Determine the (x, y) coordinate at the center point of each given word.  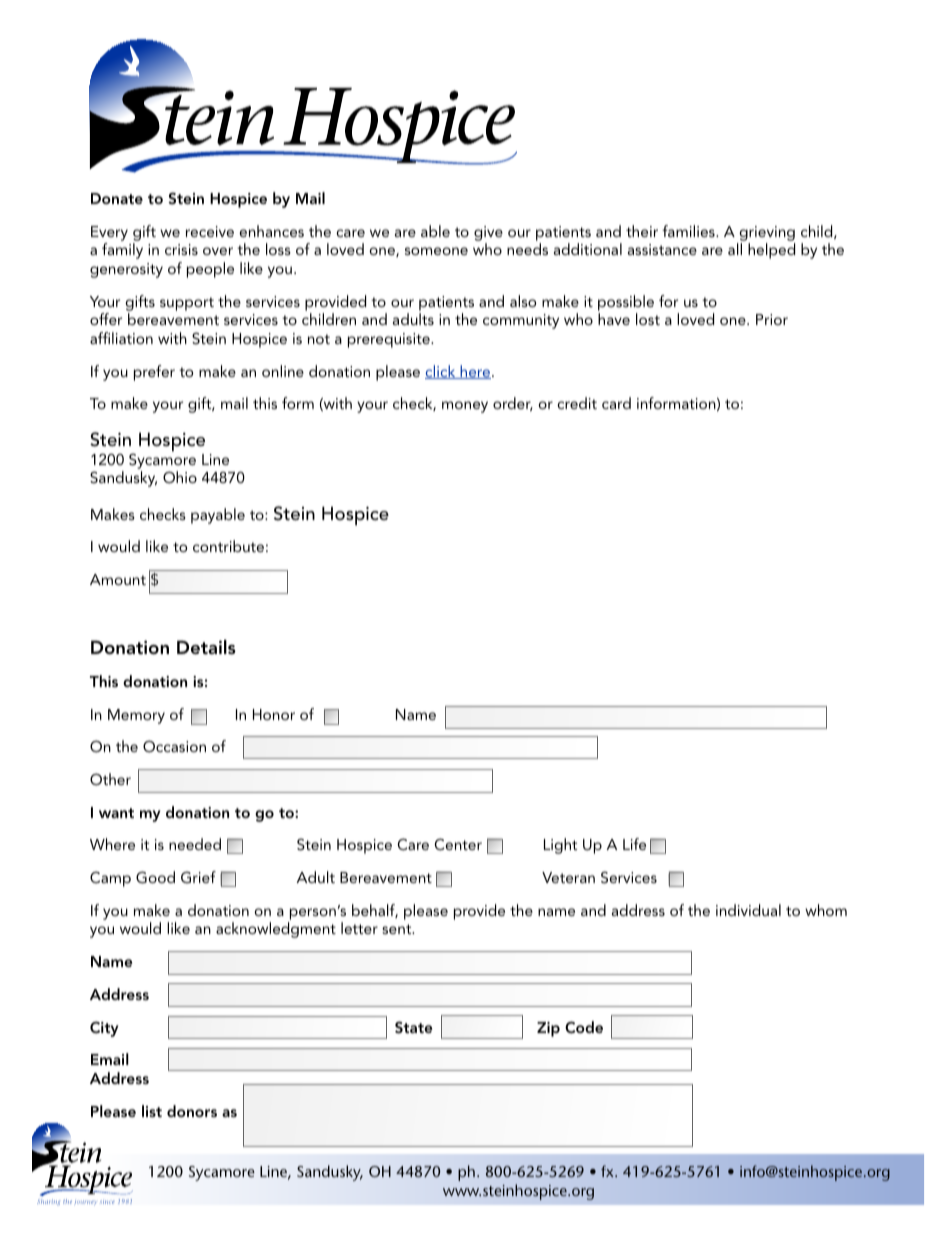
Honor (274, 714)
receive (210, 231)
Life (634, 844)
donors (192, 1111)
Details (206, 647)
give (488, 233)
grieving (767, 233)
